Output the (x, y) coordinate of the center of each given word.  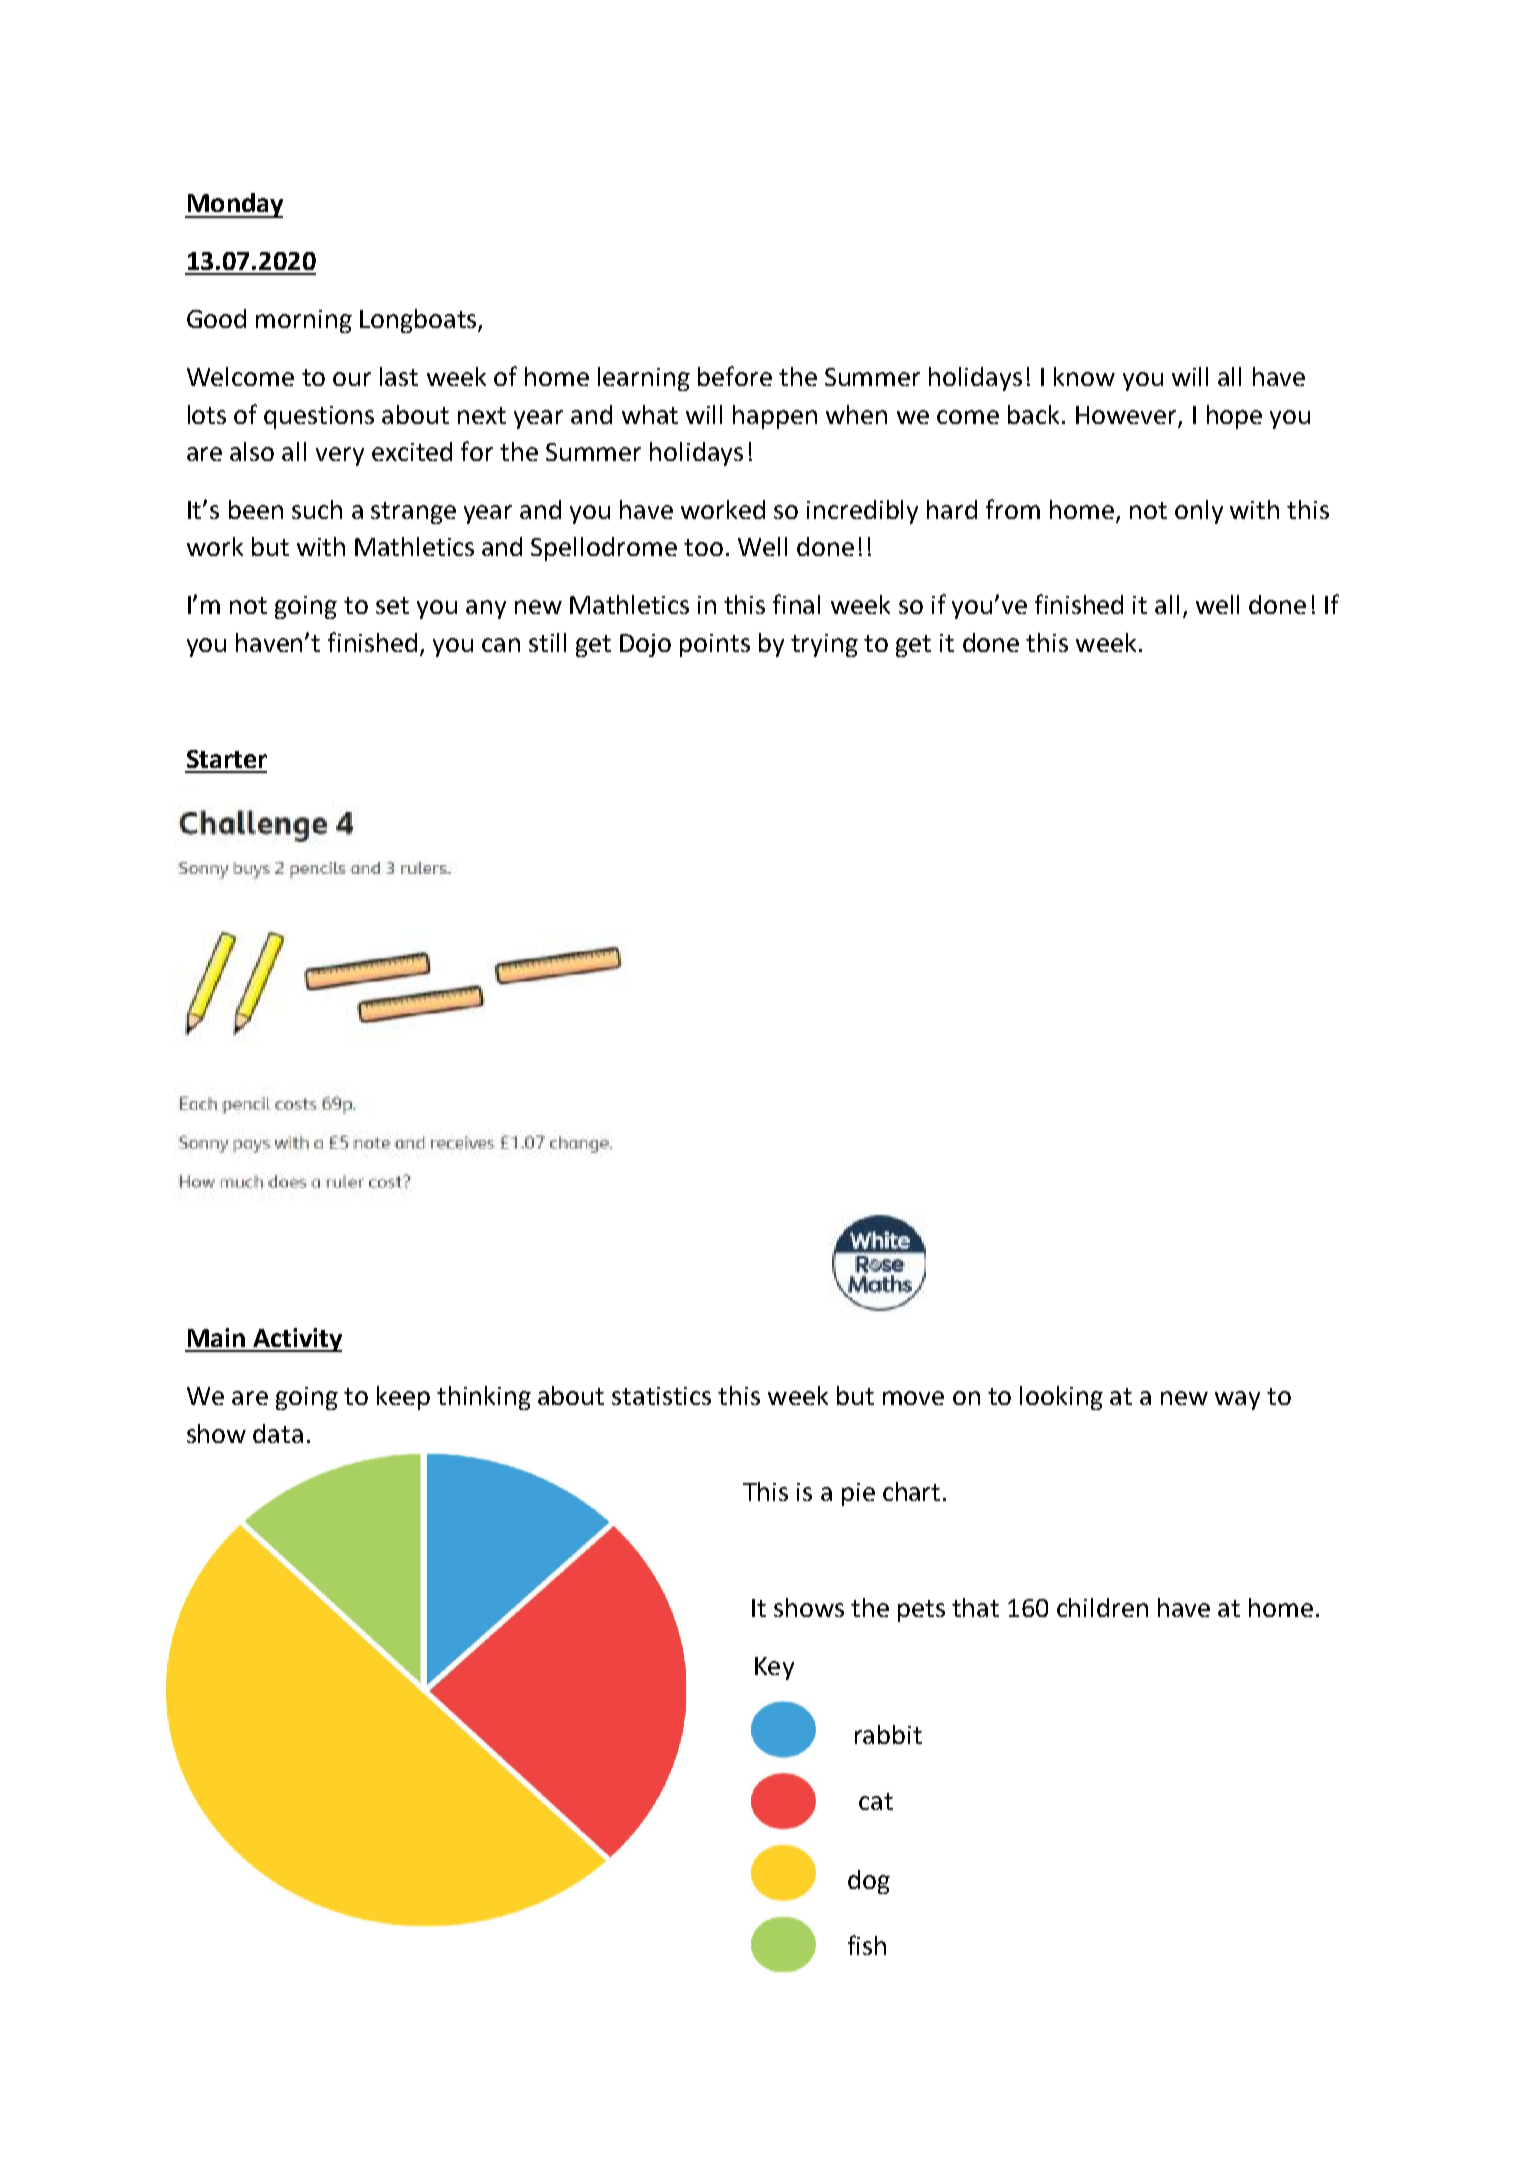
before (735, 376)
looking (1061, 1398)
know (1084, 376)
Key (774, 1668)
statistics (661, 1396)
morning (304, 321)
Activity (296, 1340)
